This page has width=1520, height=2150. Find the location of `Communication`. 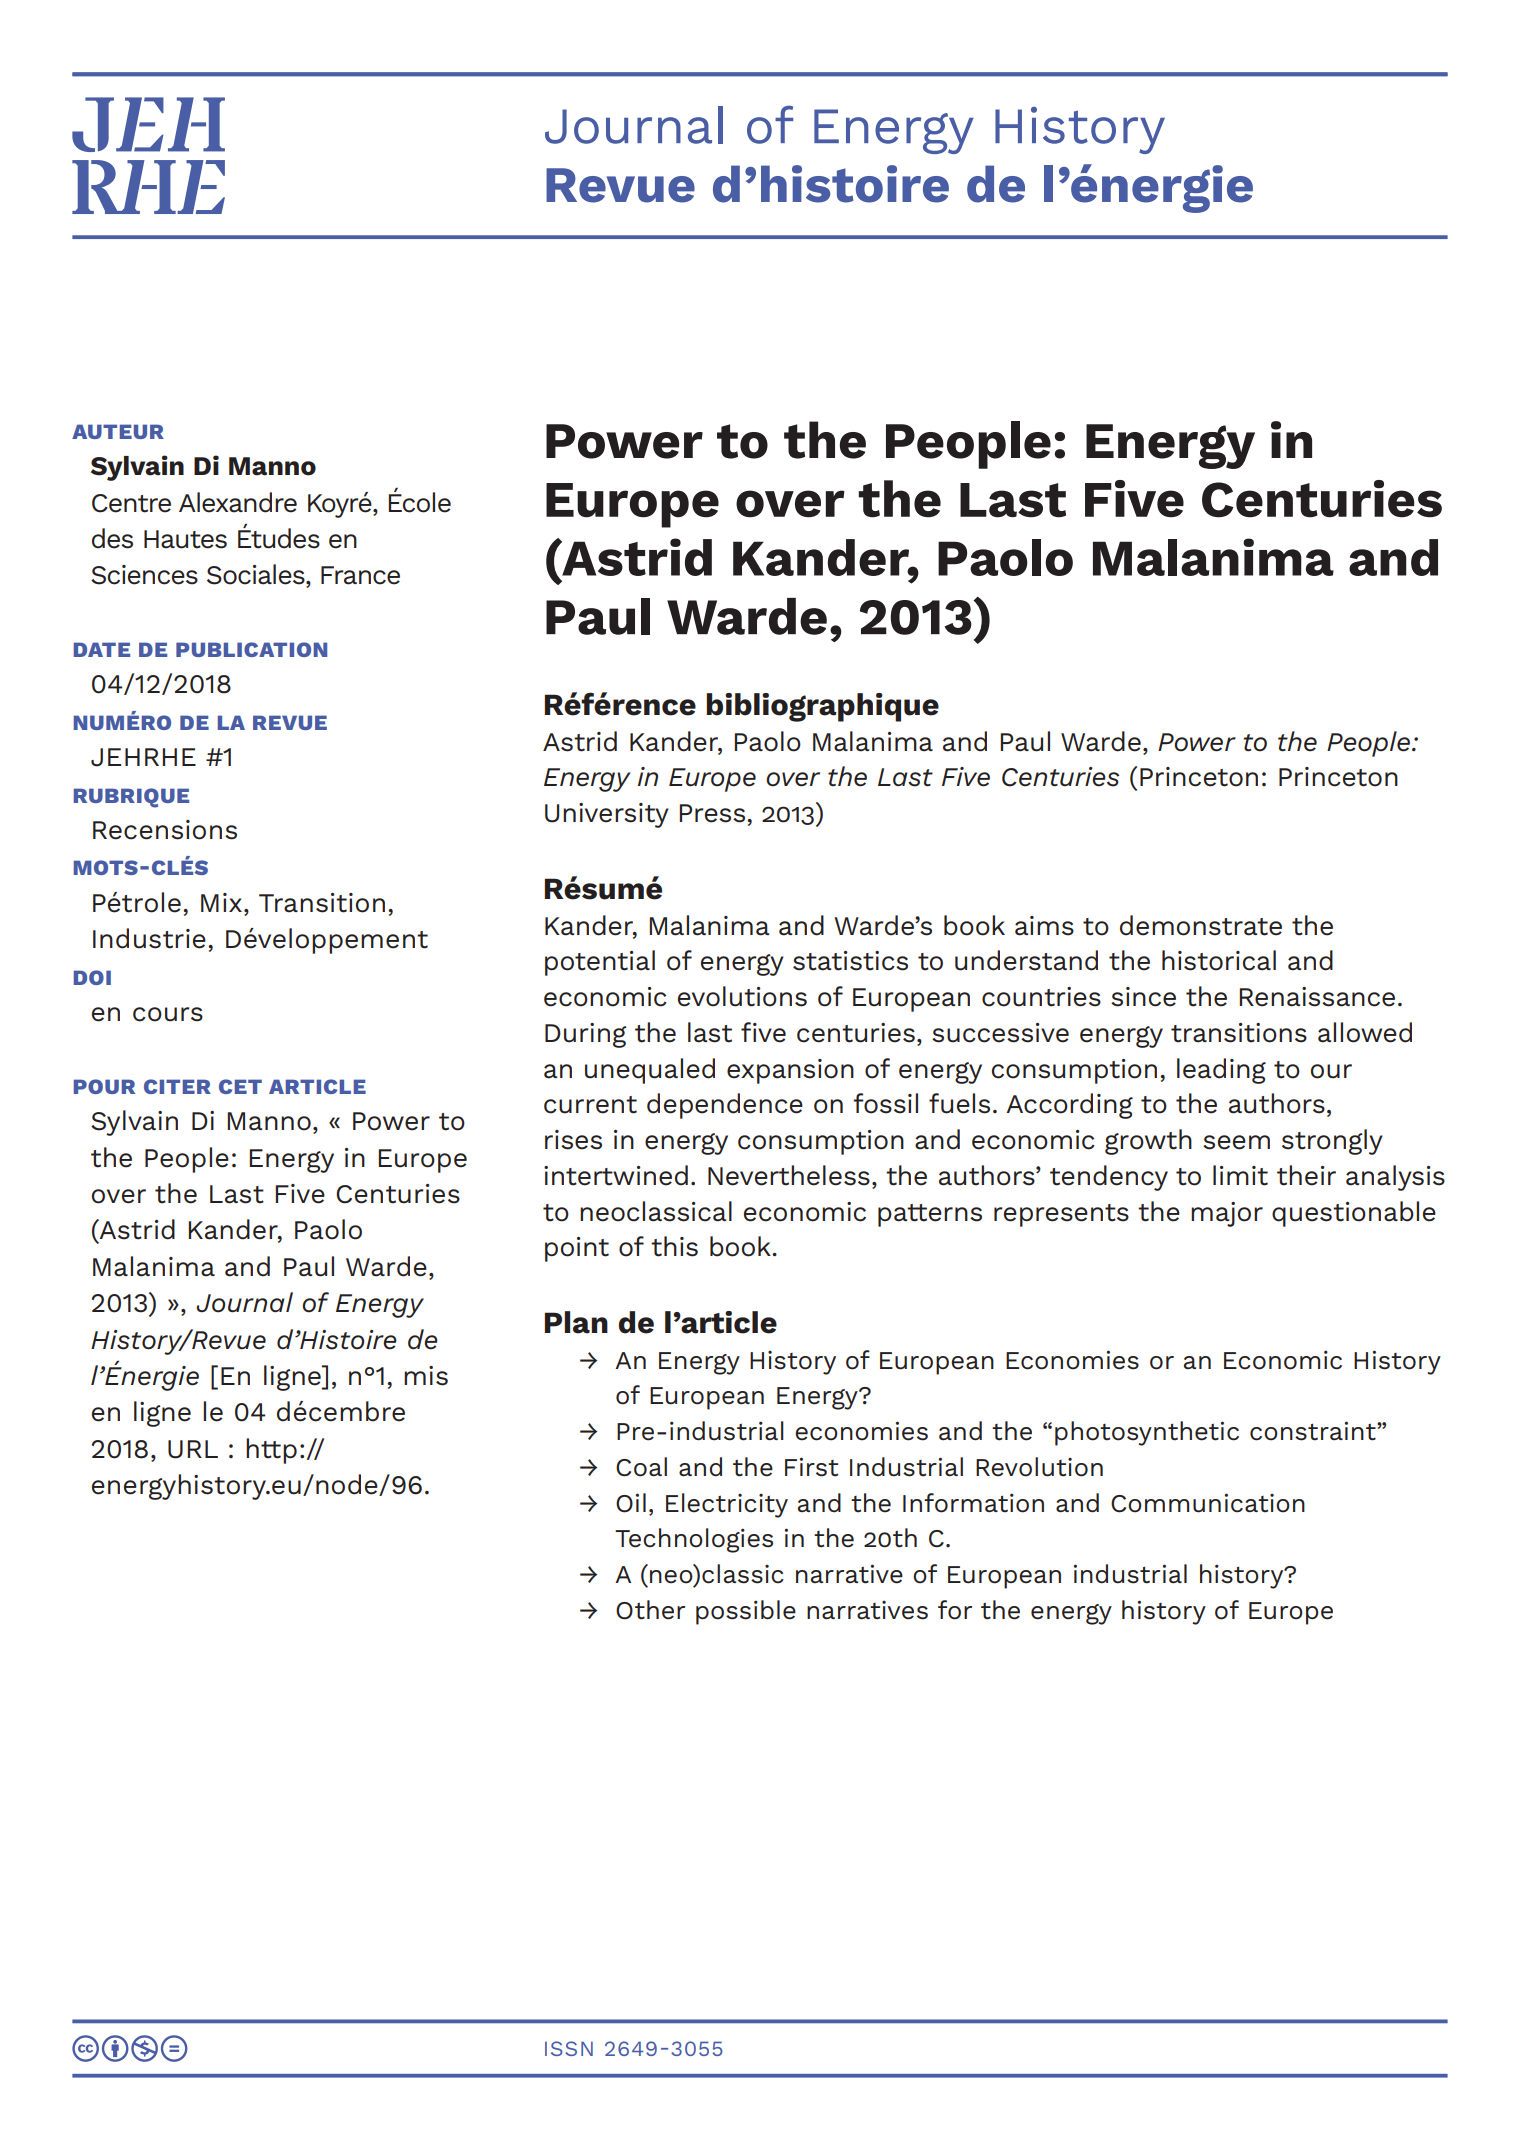

Communication is located at coordinates (1208, 1503).
